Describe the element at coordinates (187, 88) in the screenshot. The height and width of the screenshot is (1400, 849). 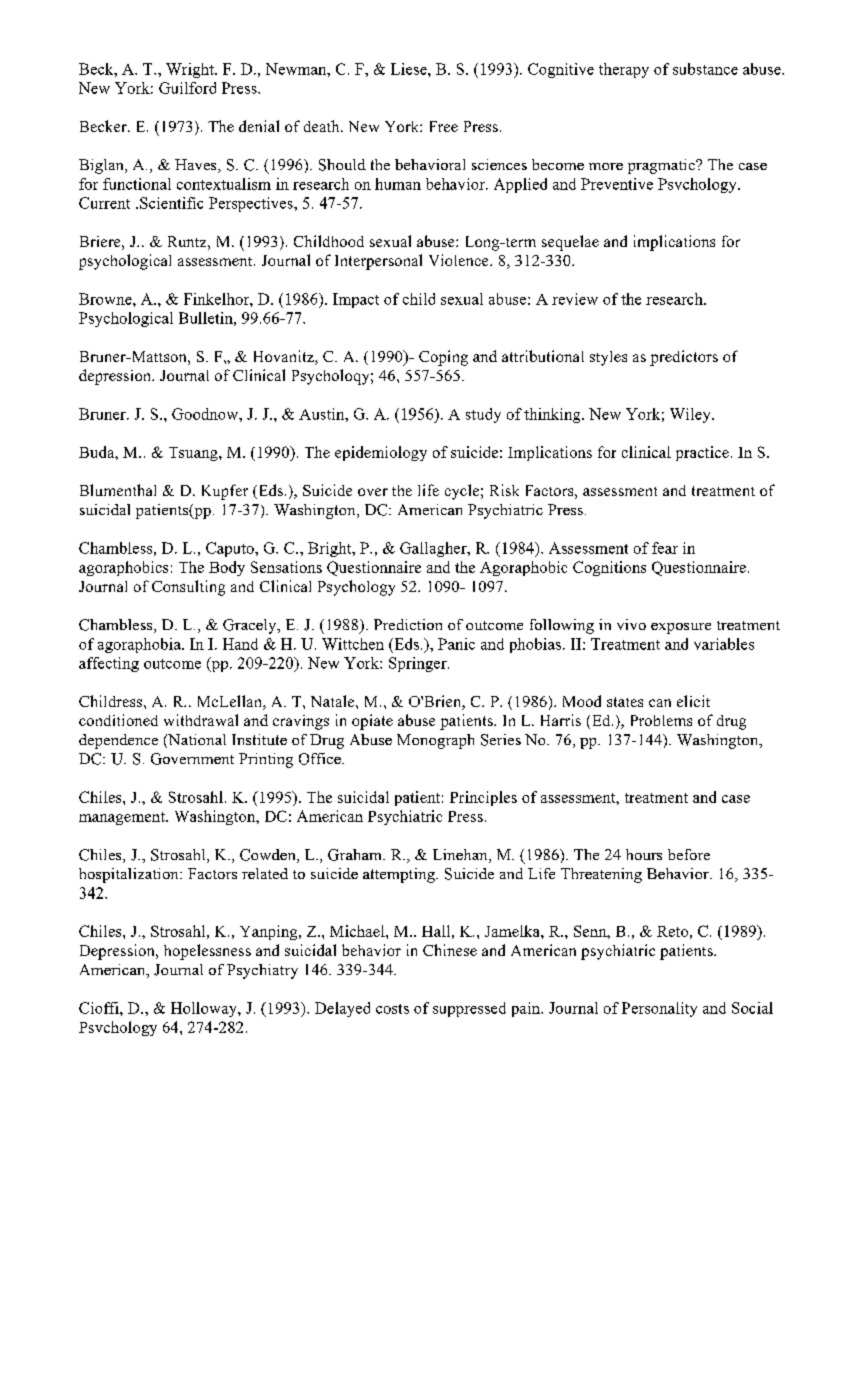
I see `Guilford` at that location.
